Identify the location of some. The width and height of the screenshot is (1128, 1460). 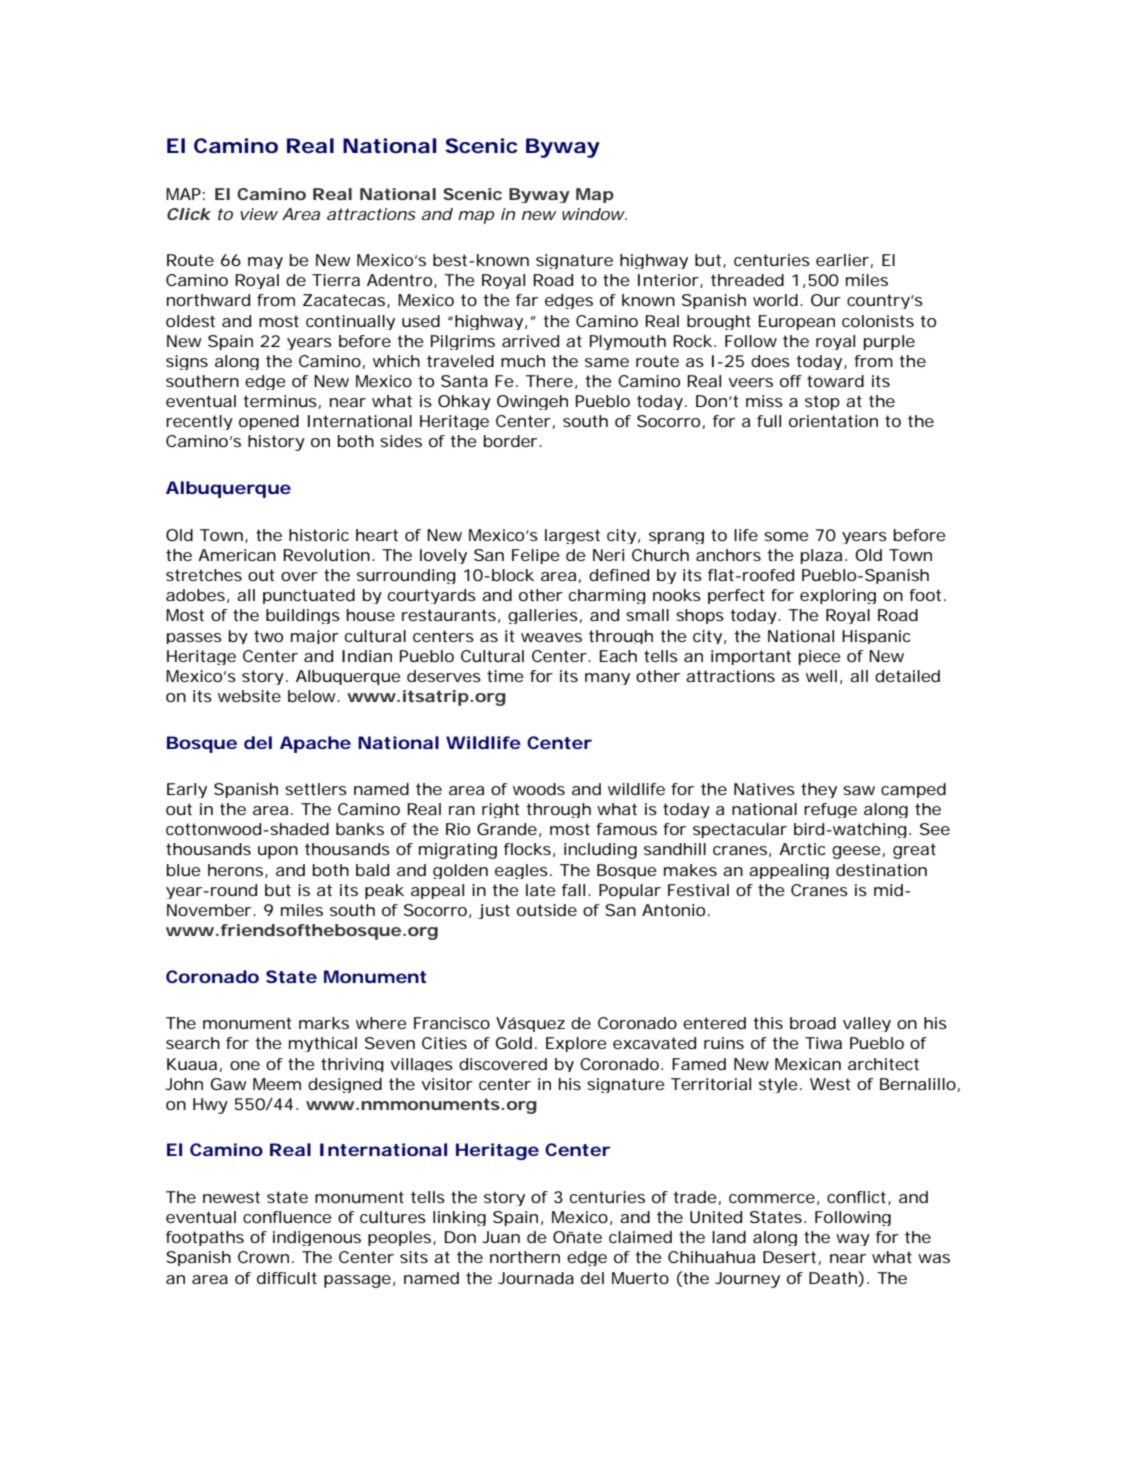
(786, 536).
